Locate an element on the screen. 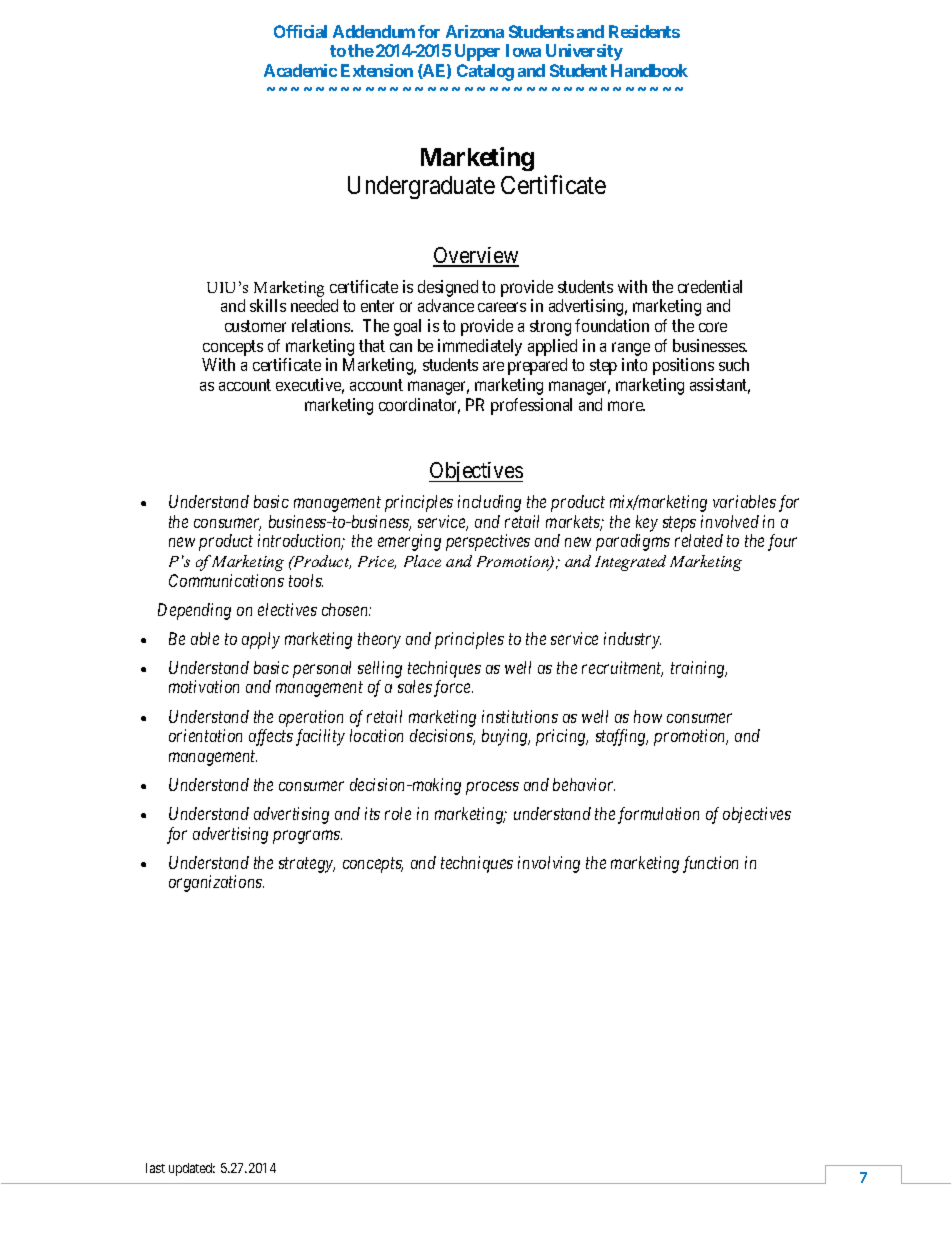  involving is located at coordinates (549, 864).
